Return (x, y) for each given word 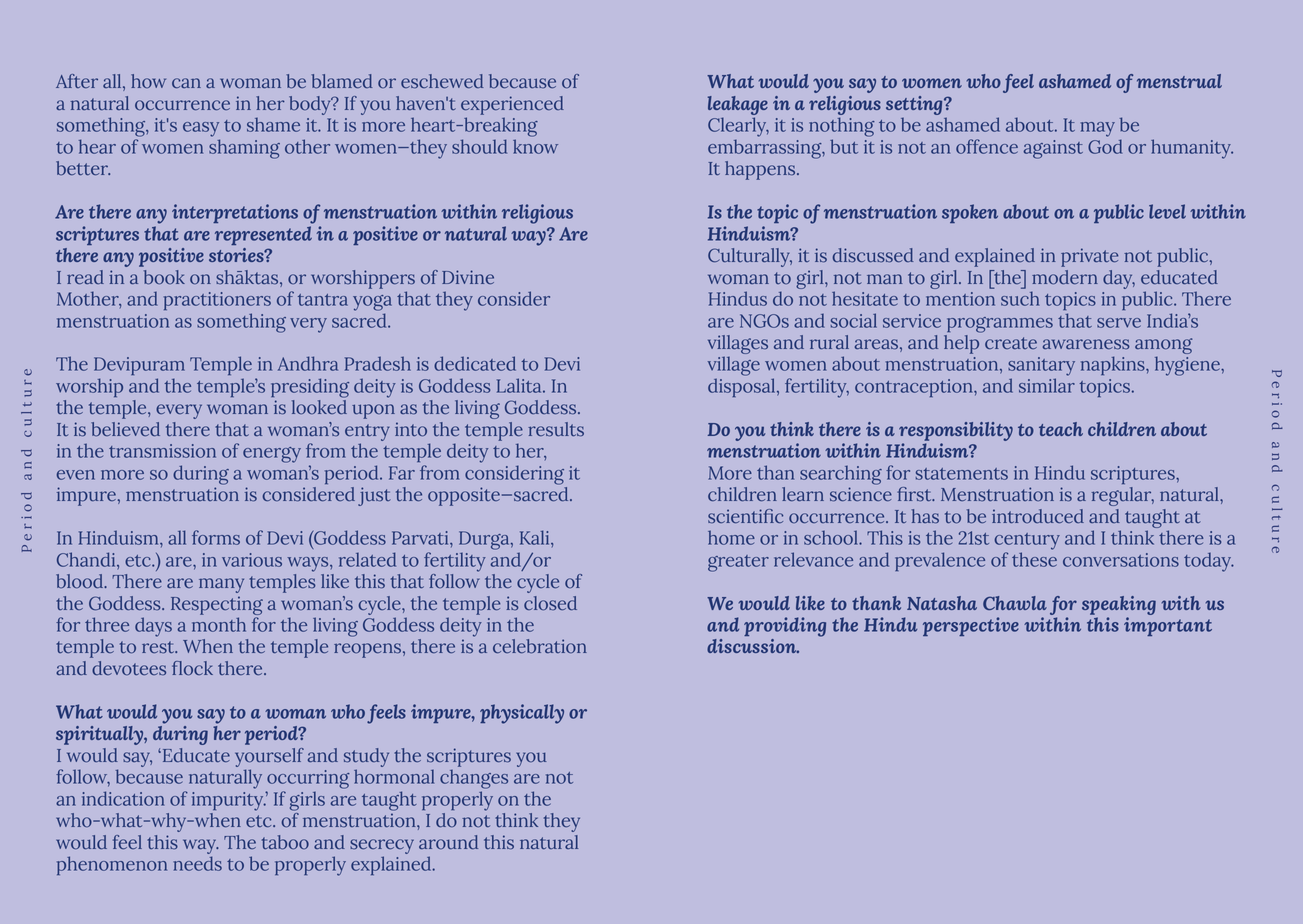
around (448, 842)
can (186, 83)
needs (197, 863)
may (1098, 129)
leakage (738, 107)
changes (474, 779)
